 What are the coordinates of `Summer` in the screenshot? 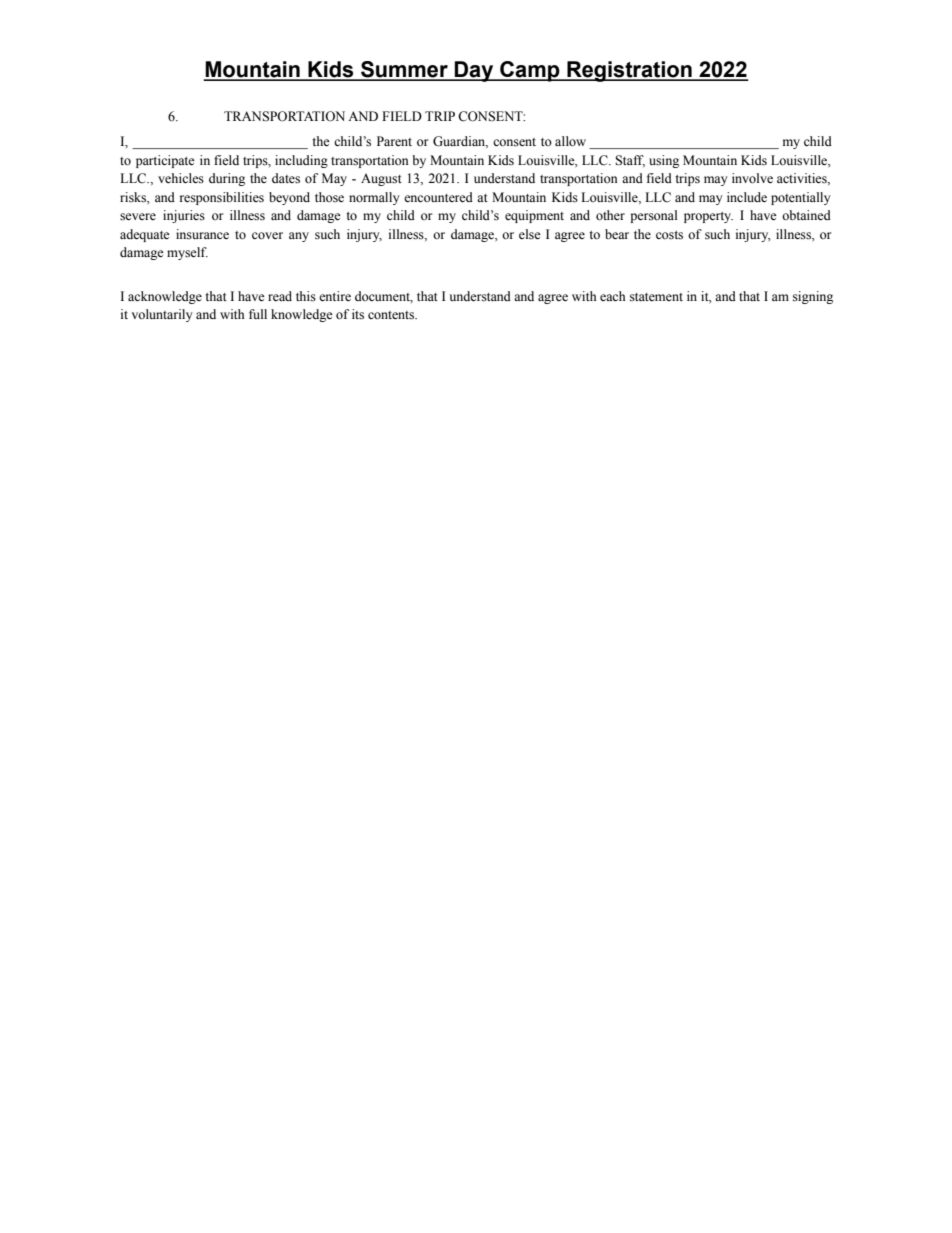 It's located at (404, 70).
